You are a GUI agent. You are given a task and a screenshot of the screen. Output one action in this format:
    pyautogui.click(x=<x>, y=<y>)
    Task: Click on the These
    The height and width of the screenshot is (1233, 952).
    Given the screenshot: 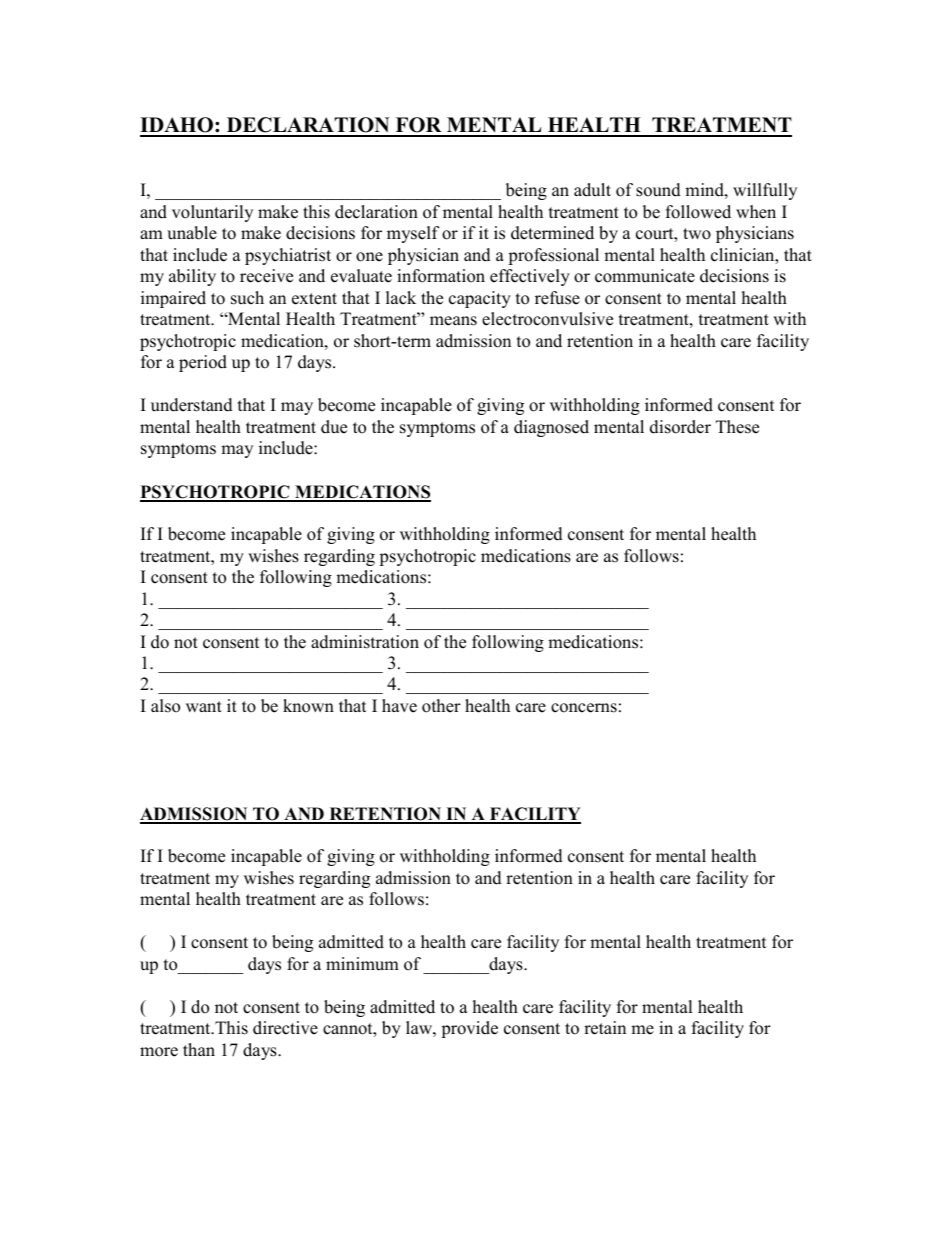 What is the action you would take?
    pyautogui.click(x=737, y=427)
